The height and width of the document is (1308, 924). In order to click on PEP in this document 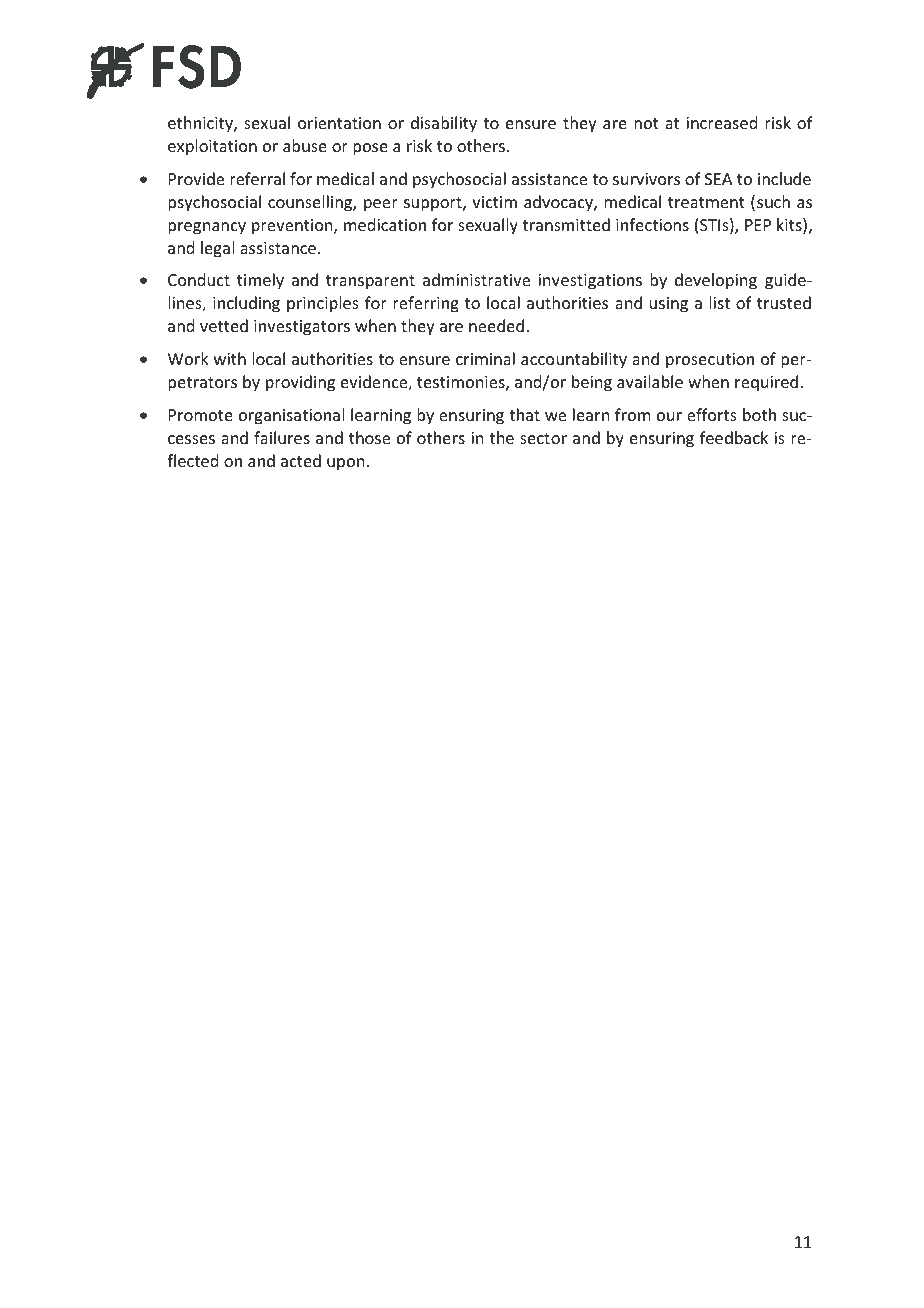, I will do `click(758, 225)`.
